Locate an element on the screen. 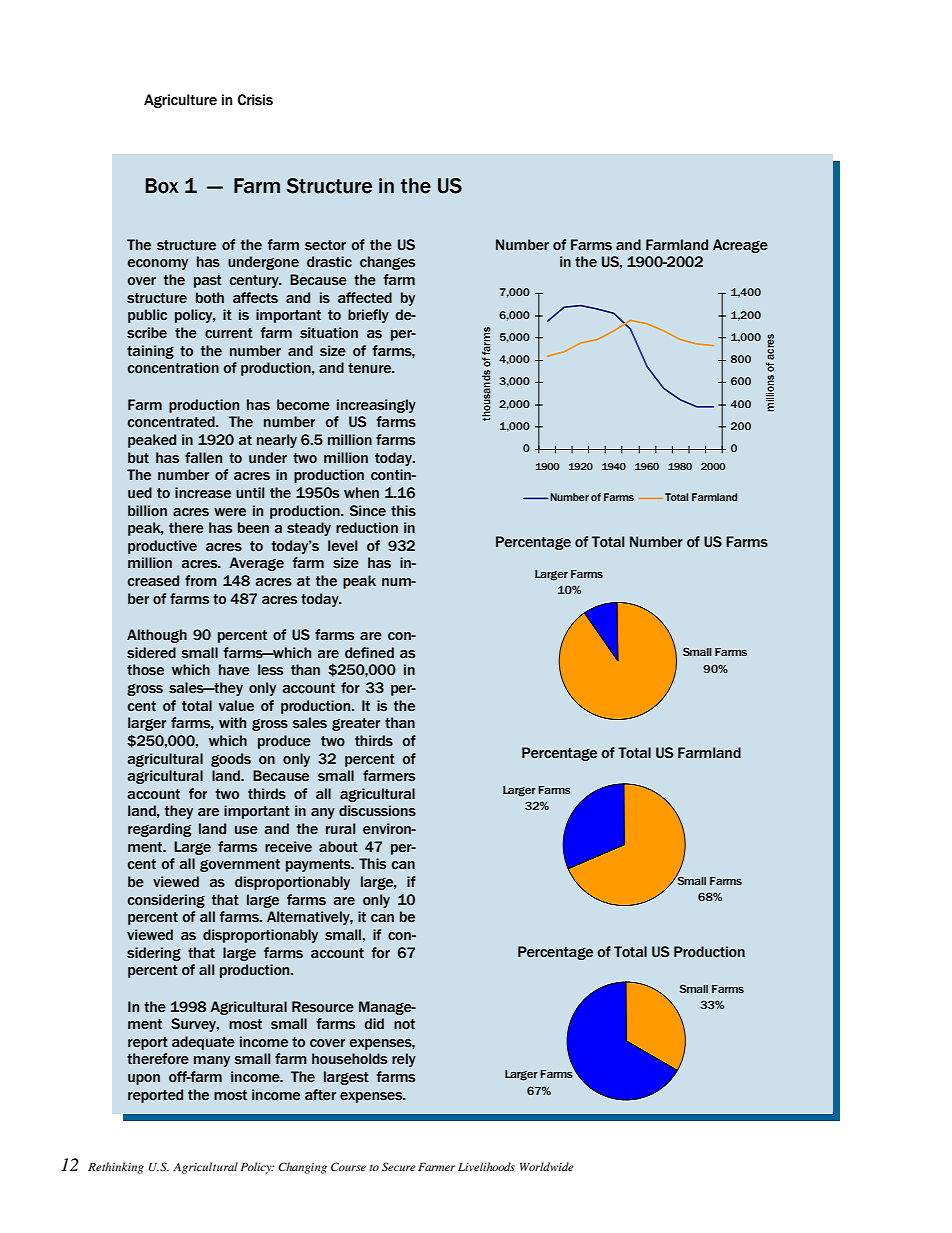  Secure is located at coordinates (399, 1166).
